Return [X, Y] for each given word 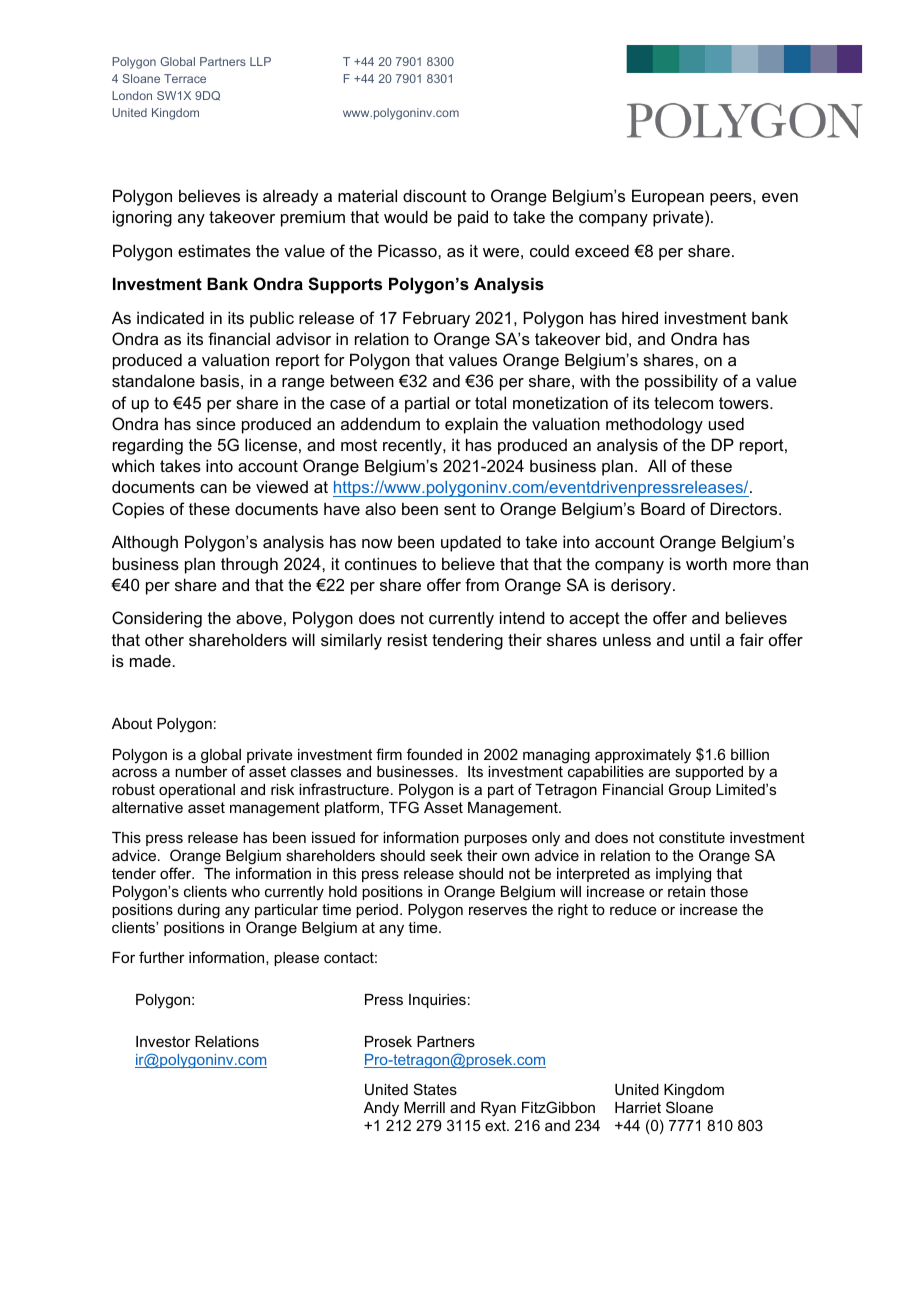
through [249, 565]
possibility [681, 382]
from [482, 584]
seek [446, 855]
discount [435, 195]
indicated [170, 317]
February [436, 319]
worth [706, 564]
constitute [692, 837]
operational [197, 791]
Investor [163, 1041]
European [668, 197]
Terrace [185, 78]
